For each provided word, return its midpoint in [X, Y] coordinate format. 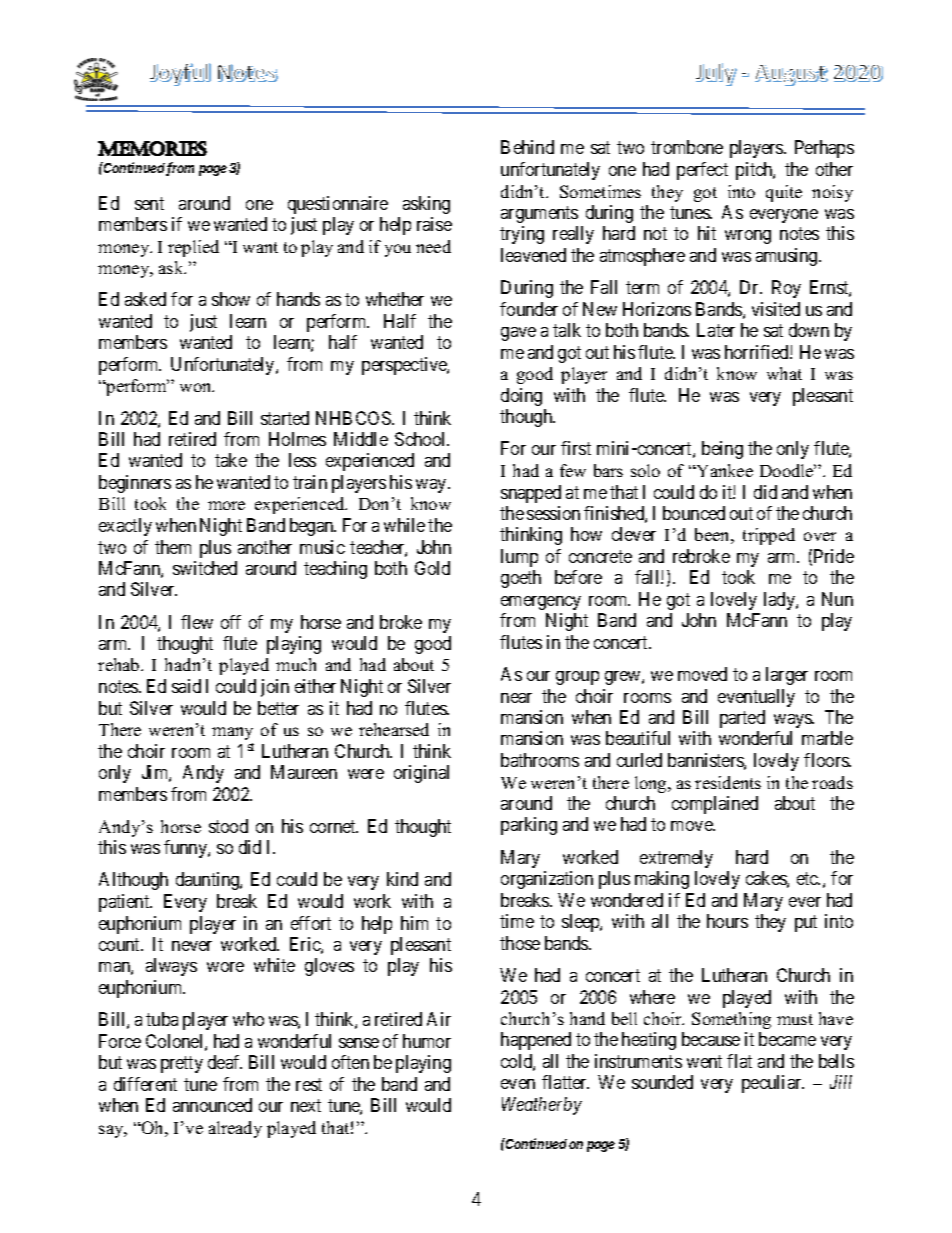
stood [228, 826]
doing [521, 397]
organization [547, 880]
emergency [541, 603]
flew [197, 622]
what [784, 373]
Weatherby [542, 1106]
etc [808, 878]
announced [212, 1105]
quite [784, 193]
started [285, 418]
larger [787, 676]
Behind [527, 147]
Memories [152, 148]
